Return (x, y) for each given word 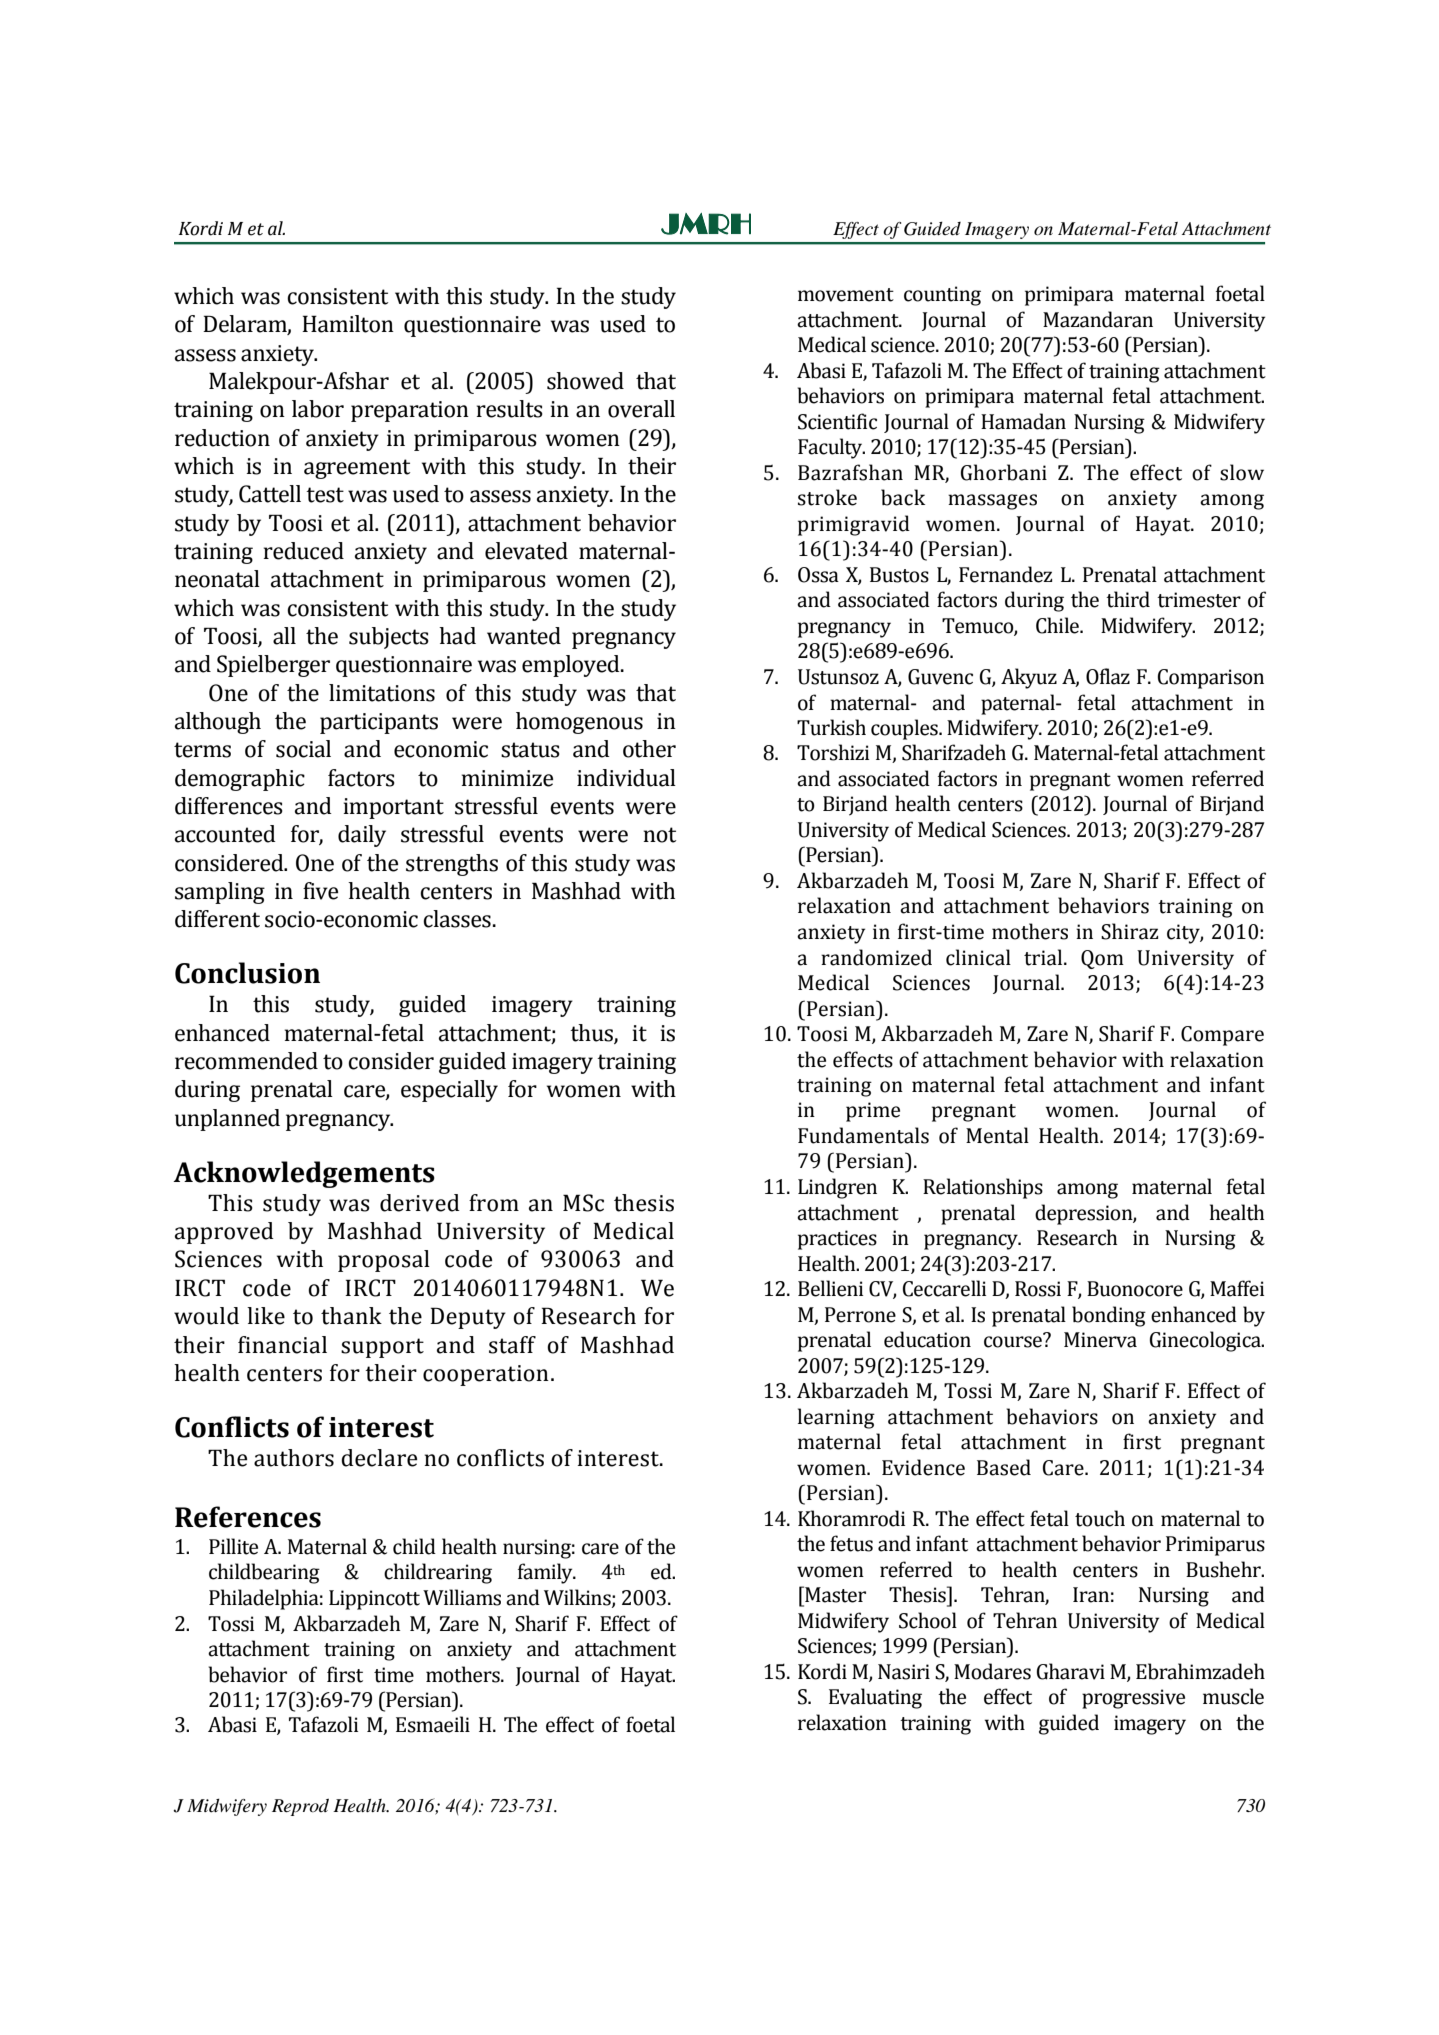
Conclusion (247, 973)
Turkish (831, 727)
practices (837, 1240)
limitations (382, 693)
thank (351, 1316)
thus (592, 1033)
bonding (1109, 1316)
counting (942, 296)
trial (1044, 957)
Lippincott (374, 1600)
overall (641, 409)
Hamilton (348, 324)
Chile (1058, 625)
